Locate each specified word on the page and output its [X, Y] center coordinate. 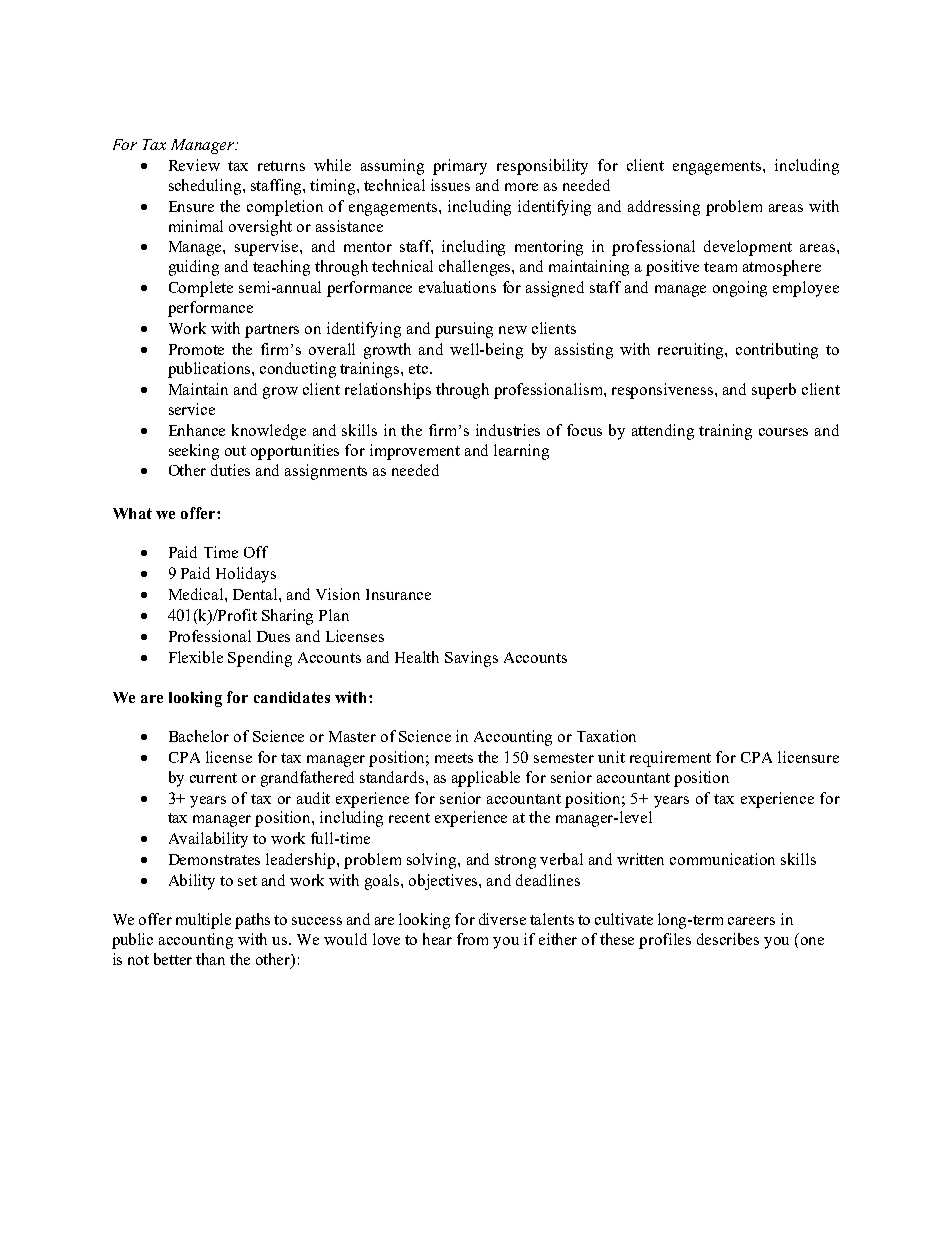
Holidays [246, 575]
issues [450, 185]
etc [420, 369]
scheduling [206, 187]
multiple [203, 921]
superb [774, 391]
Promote [196, 349]
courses [783, 432]
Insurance [398, 594]
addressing [664, 208]
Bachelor [199, 736]
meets [454, 758]
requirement [670, 759]
